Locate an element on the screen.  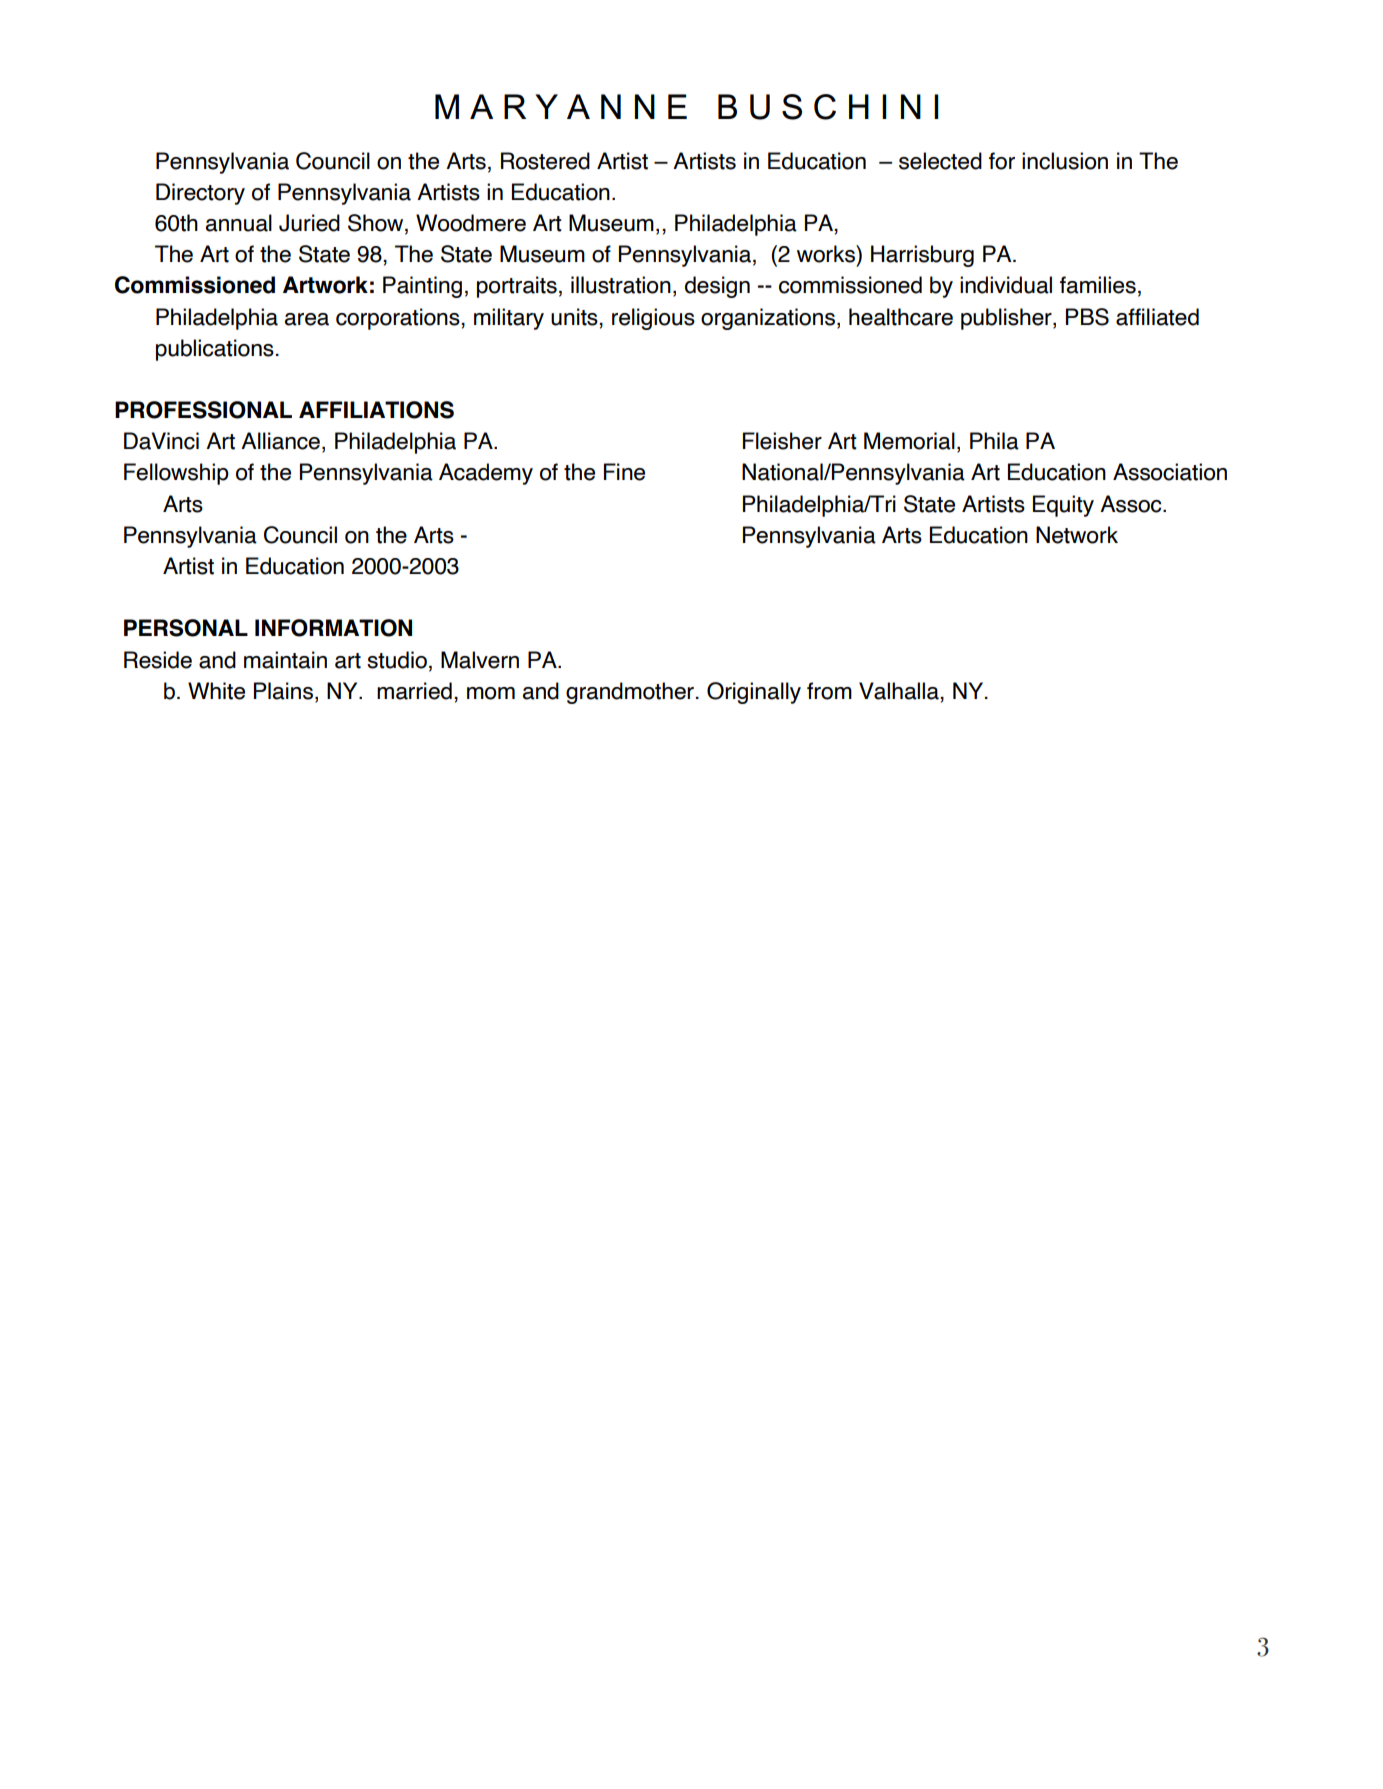
Plains is located at coordinates (283, 691).
